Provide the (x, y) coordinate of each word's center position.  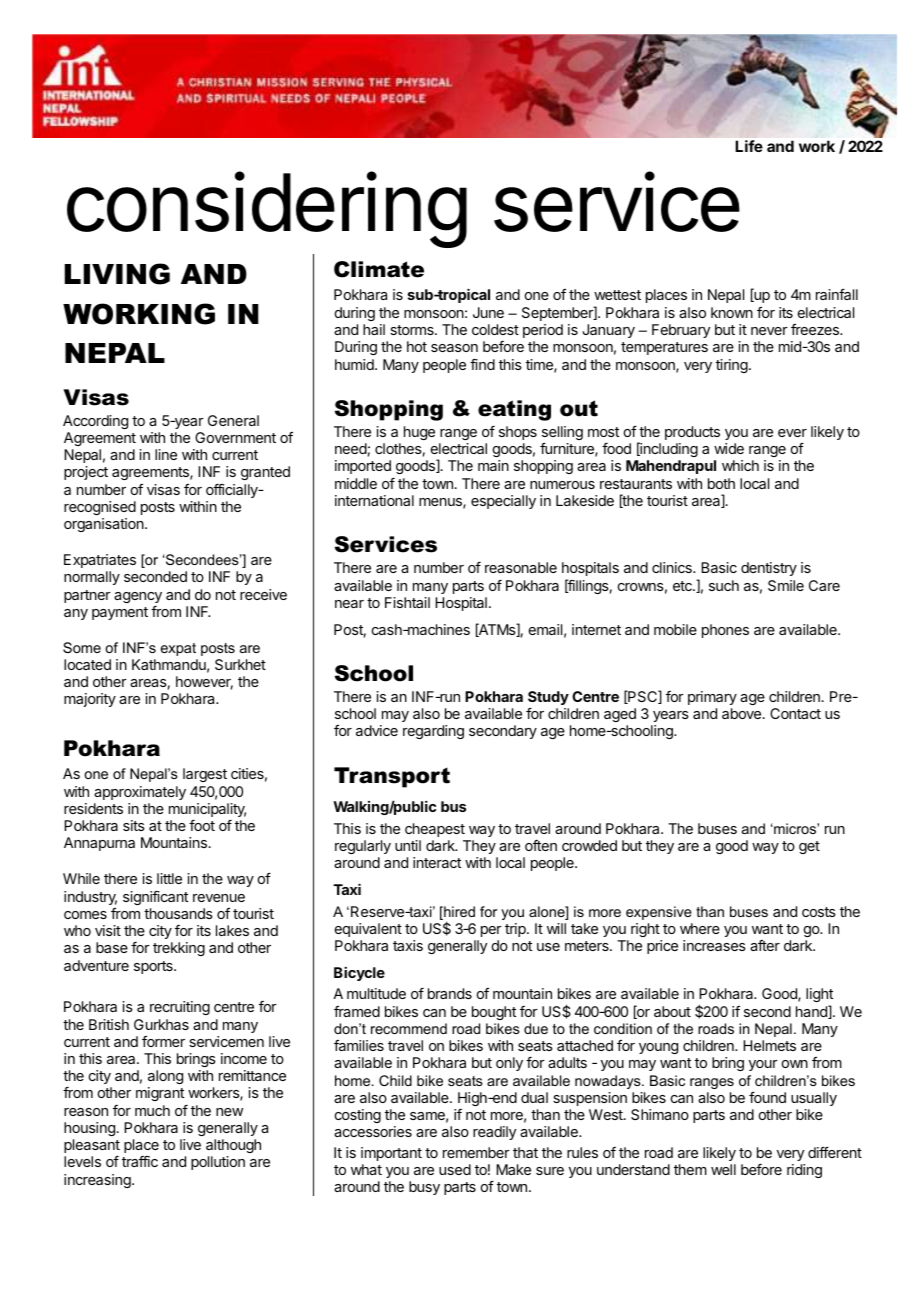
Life (749, 146)
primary (712, 698)
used (455, 1169)
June (488, 312)
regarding (433, 732)
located (87, 664)
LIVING (117, 274)
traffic (140, 1161)
